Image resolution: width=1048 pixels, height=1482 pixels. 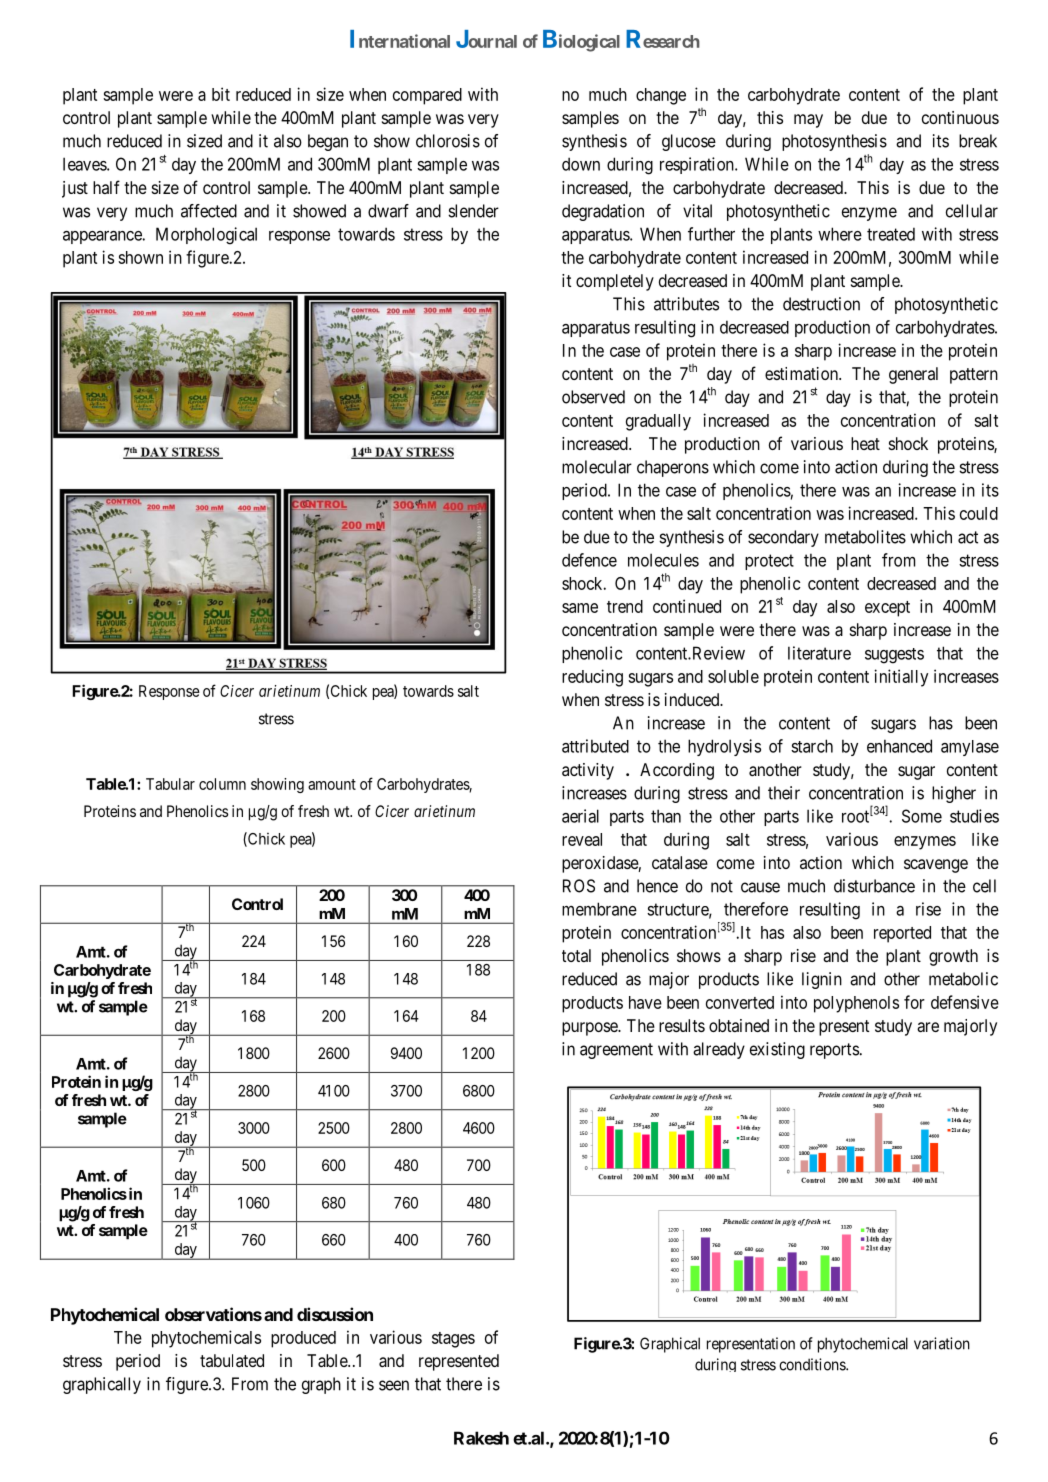 What do you see at coordinates (221, 94) in the page?
I see `bit` at bounding box center [221, 94].
